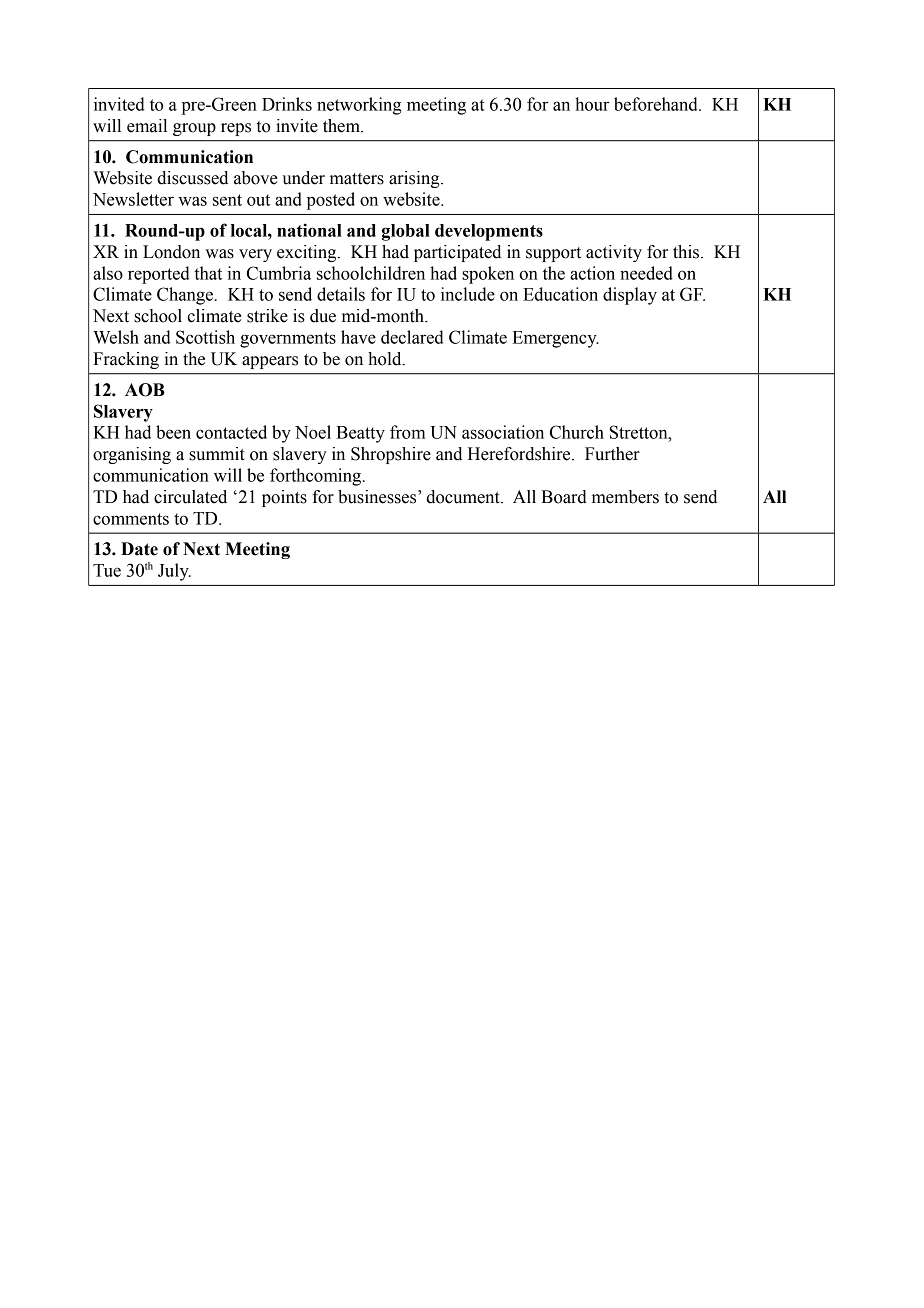 Image resolution: width=924 pixels, height=1308 pixels. I want to click on group, so click(194, 129).
